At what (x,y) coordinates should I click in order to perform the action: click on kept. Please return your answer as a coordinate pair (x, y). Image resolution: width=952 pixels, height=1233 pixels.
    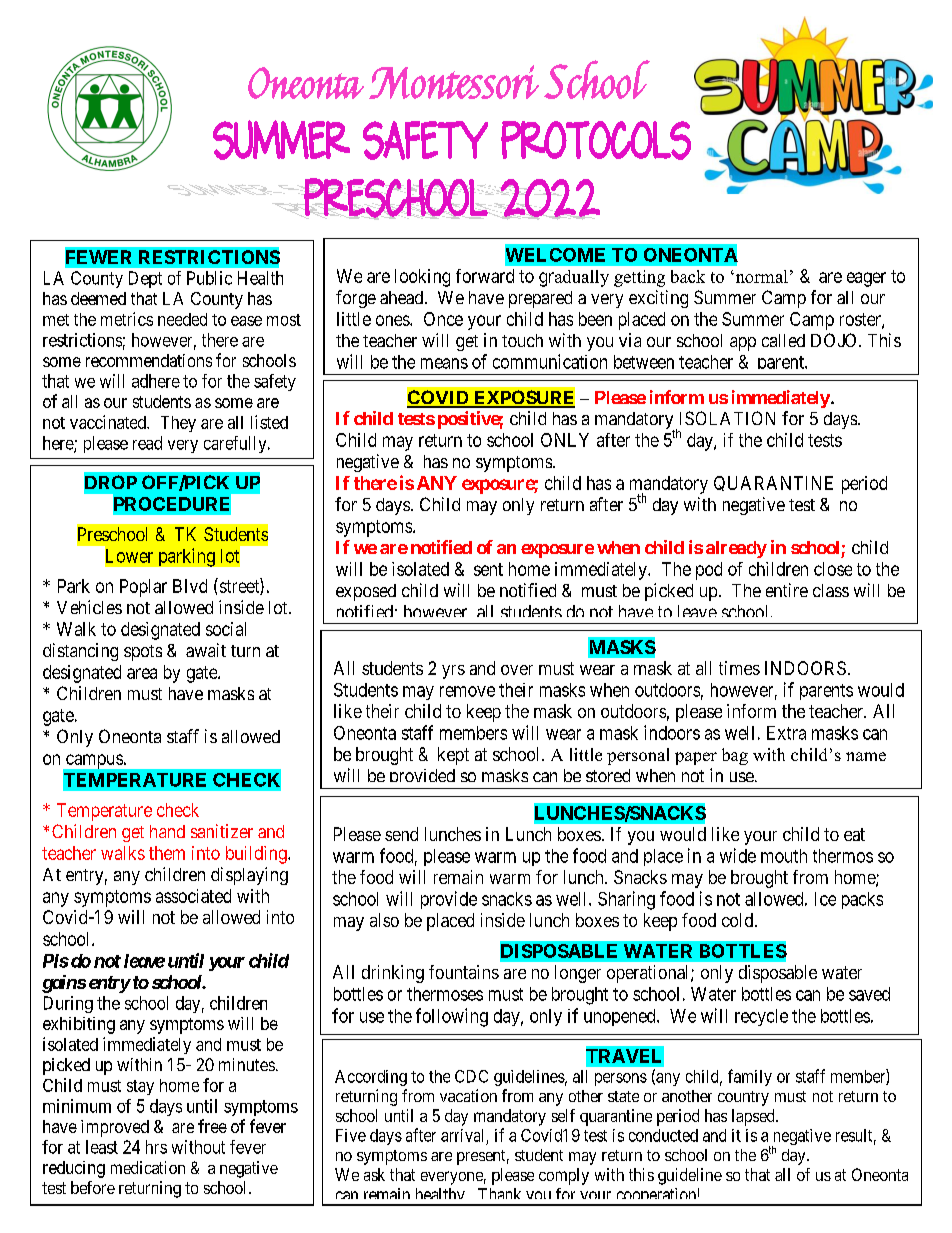
    Looking at the image, I should click on (453, 756).
